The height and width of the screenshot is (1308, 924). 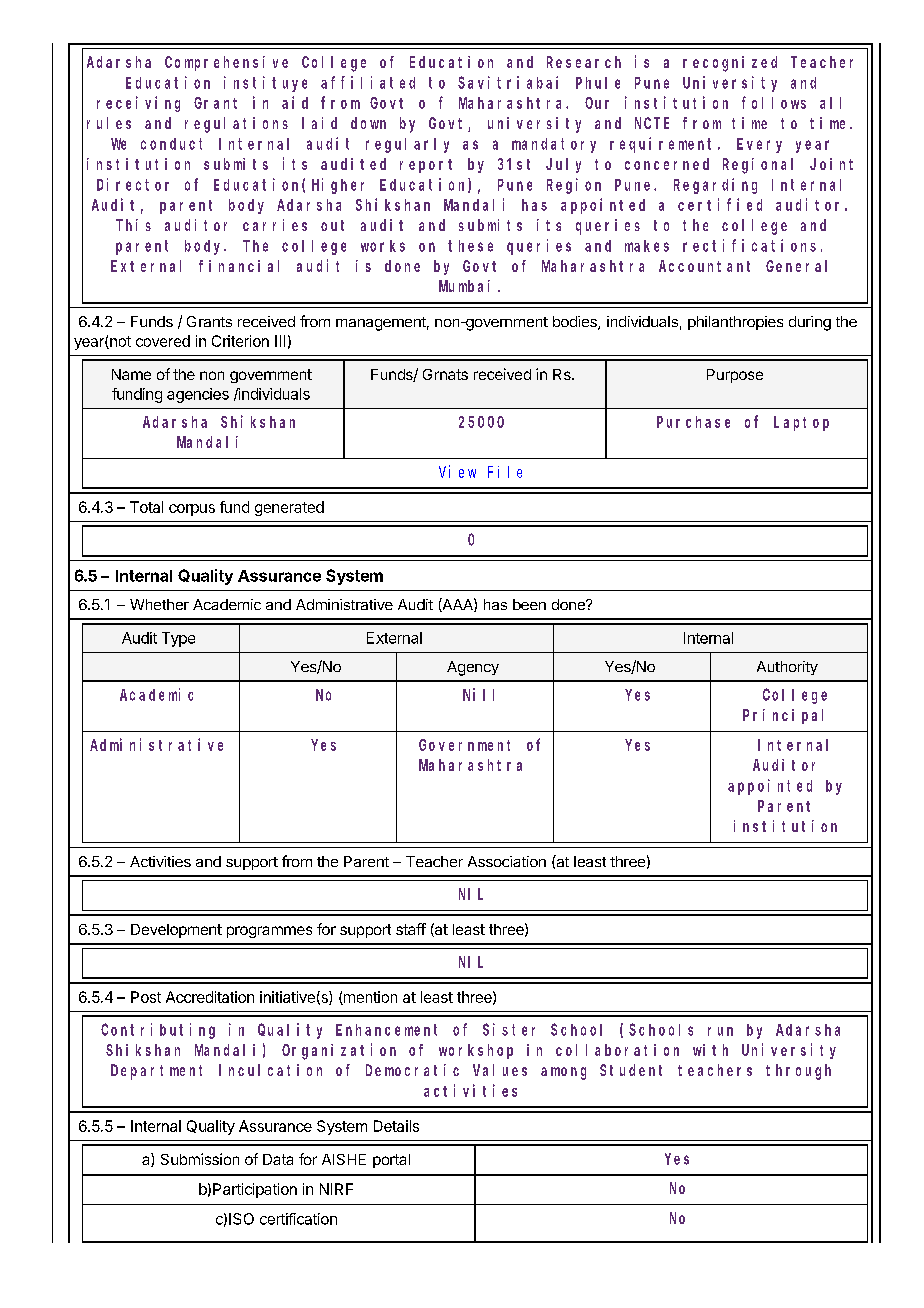 I want to click on staff, so click(x=411, y=929).
